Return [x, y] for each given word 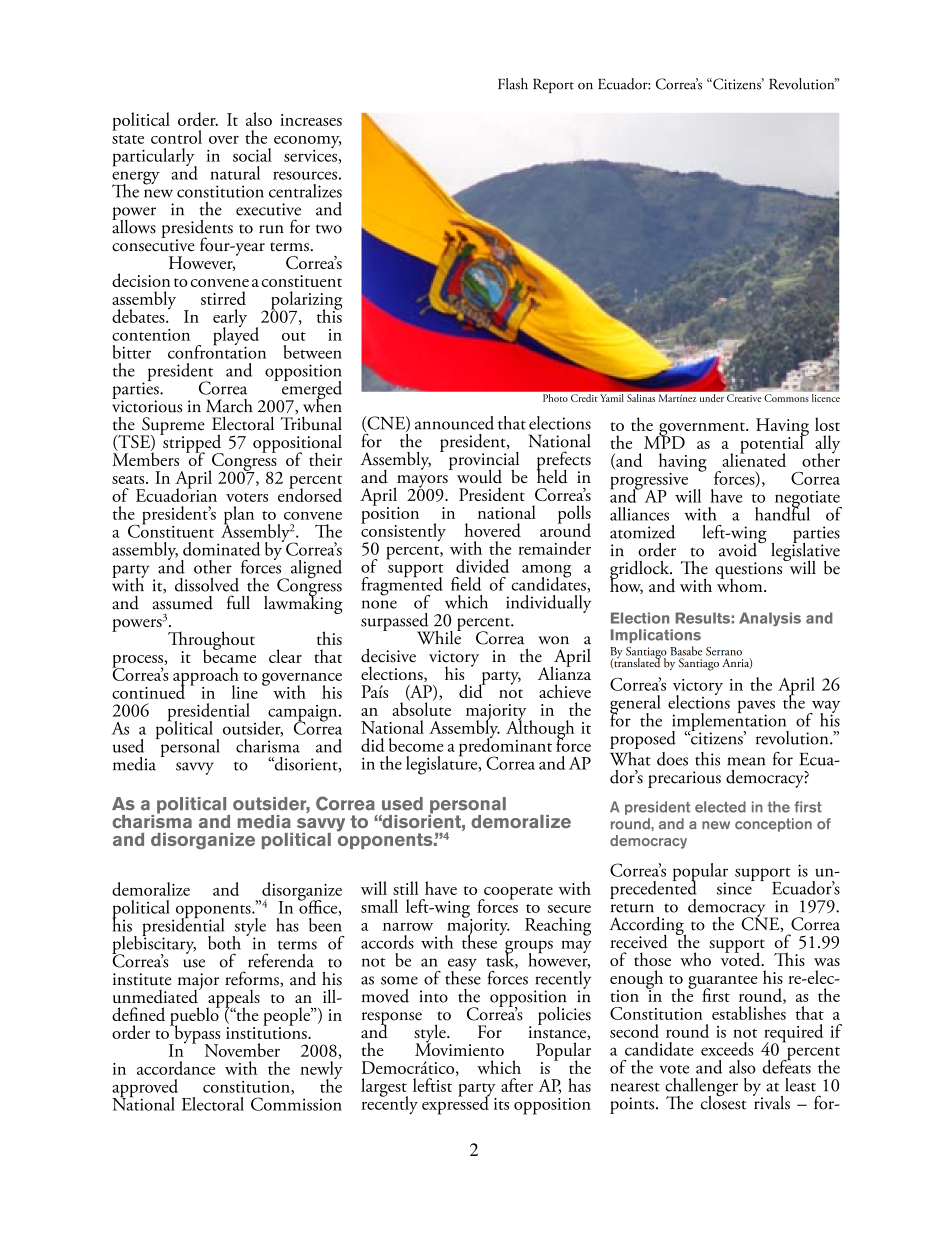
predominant [505, 747]
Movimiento [459, 1048]
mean [746, 761]
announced [454, 423]
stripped [192, 443]
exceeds [727, 1049]
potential [773, 444]
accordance [176, 1068]
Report [553, 85]
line [245, 692]
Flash [513, 84]
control [176, 137]
